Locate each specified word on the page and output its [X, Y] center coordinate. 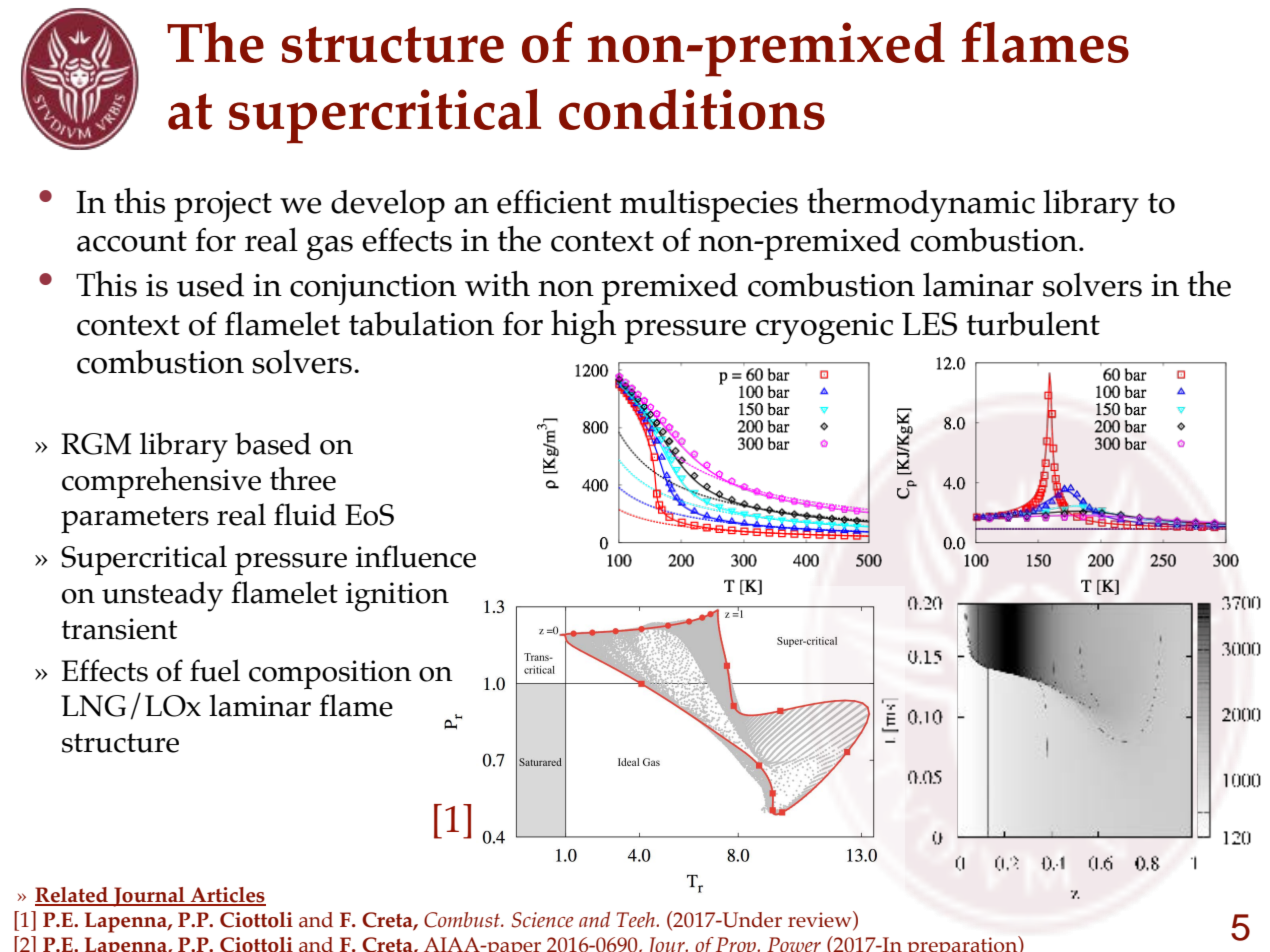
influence [416, 556]
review [821, 920]
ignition [397, 597]
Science [543, 920]
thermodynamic [921, 205]
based [273, 443]
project [223, 206]
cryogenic [824, 328]
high [583, 327]
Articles [227, 896]
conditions [692, 109]
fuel [215, 670]
